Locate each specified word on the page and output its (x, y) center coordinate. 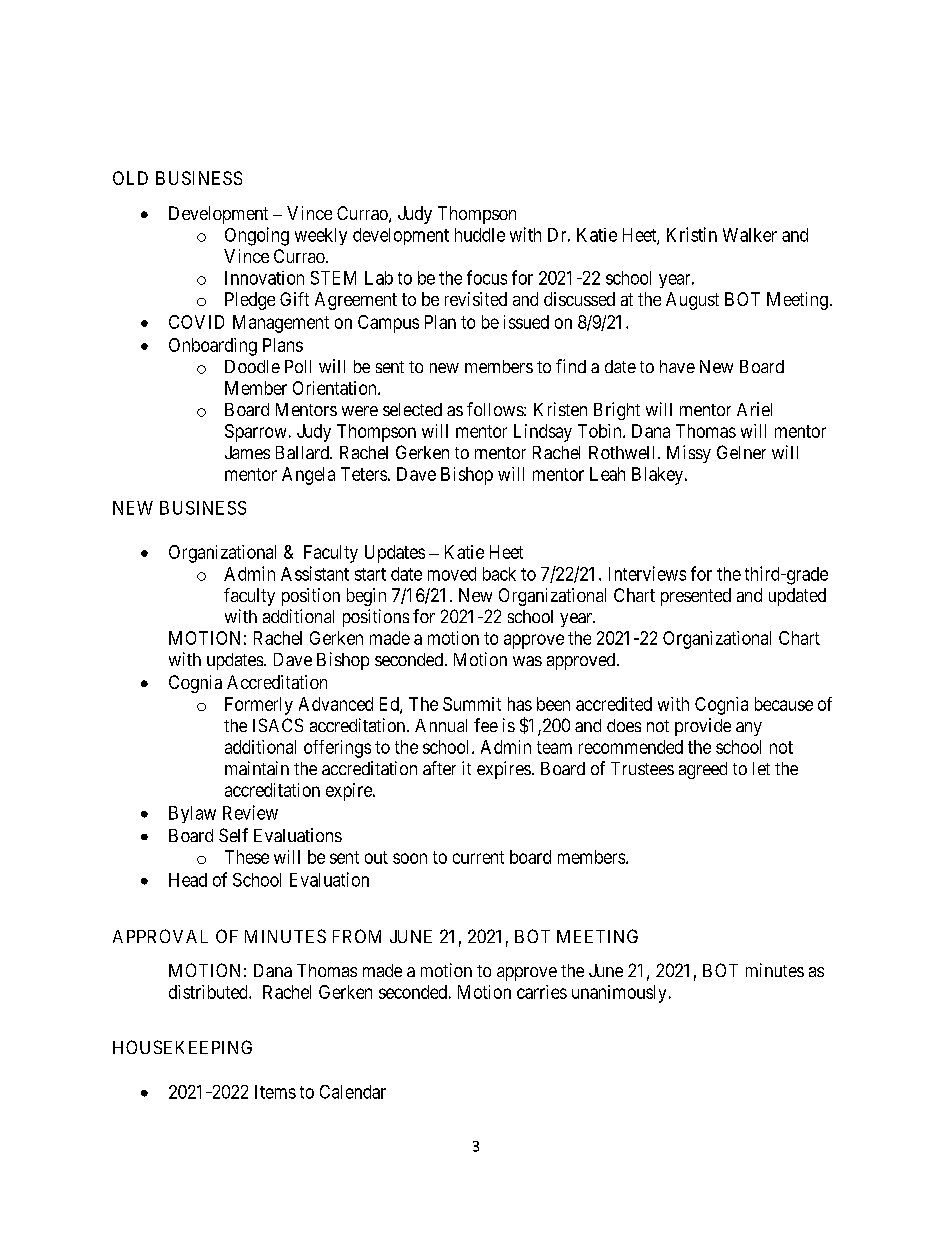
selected (412, 409)
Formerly (259, 706)
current (478, 857)
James (247, 452)
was (527, 661)
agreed (703, 770)
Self (233, 835)
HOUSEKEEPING (182, 1047)
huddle (480, 235)
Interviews (647, 573)
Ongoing (257, 236)
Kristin (692, 234)
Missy (689, 454)
